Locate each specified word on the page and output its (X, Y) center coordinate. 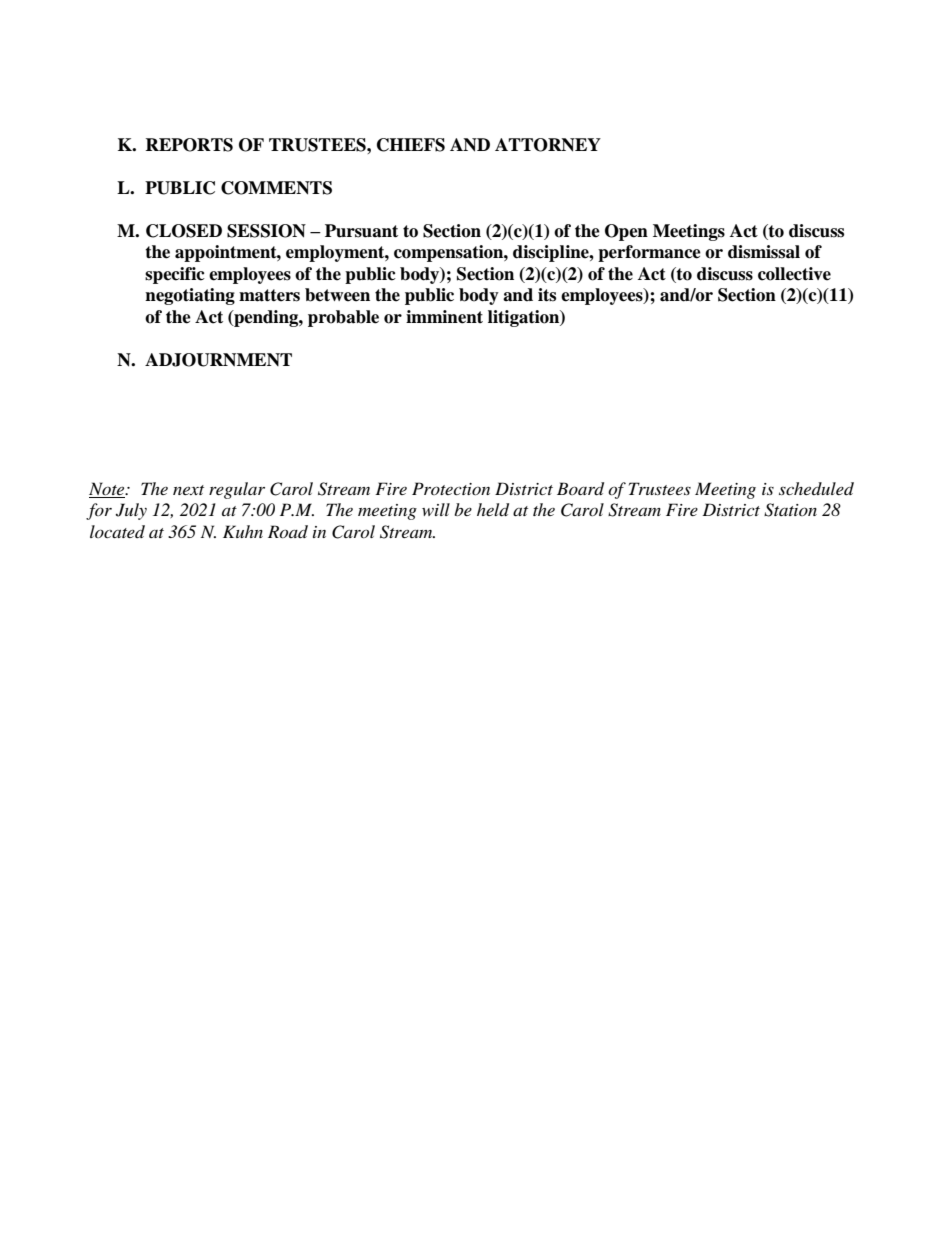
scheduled (816, 488)
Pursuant (361, 231)
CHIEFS (411, 145)
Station (790, 510)
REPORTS (189, 145)
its (547, 295)
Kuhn (243, 531)
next (188, 490)
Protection (451, 488)
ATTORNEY (548, 145)
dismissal (764, 252)
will (436, 509)
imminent (444, 317)
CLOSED (184, 231)
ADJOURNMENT (218, 360)
